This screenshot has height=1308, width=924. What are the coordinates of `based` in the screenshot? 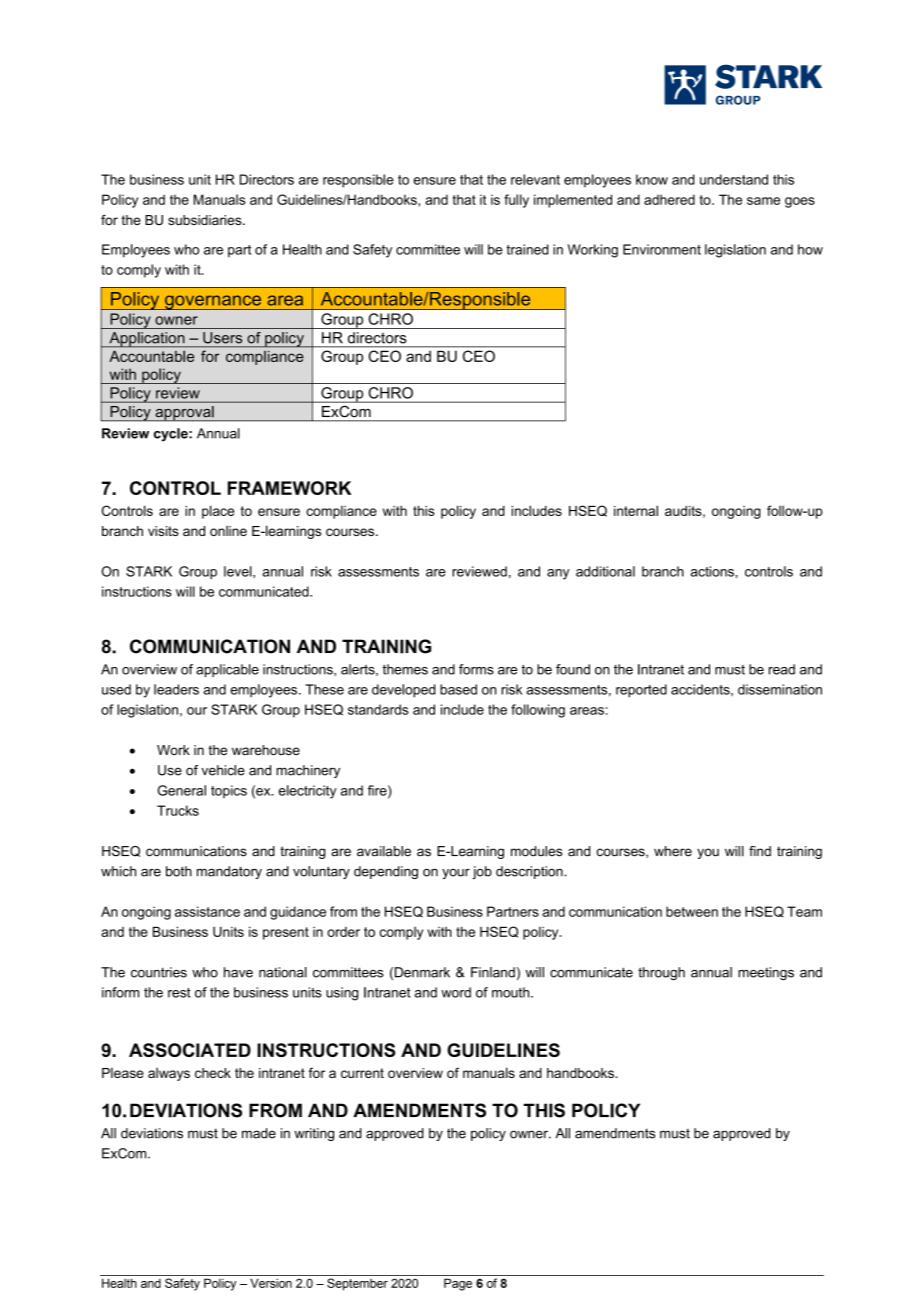 It's located at (458, 689).
